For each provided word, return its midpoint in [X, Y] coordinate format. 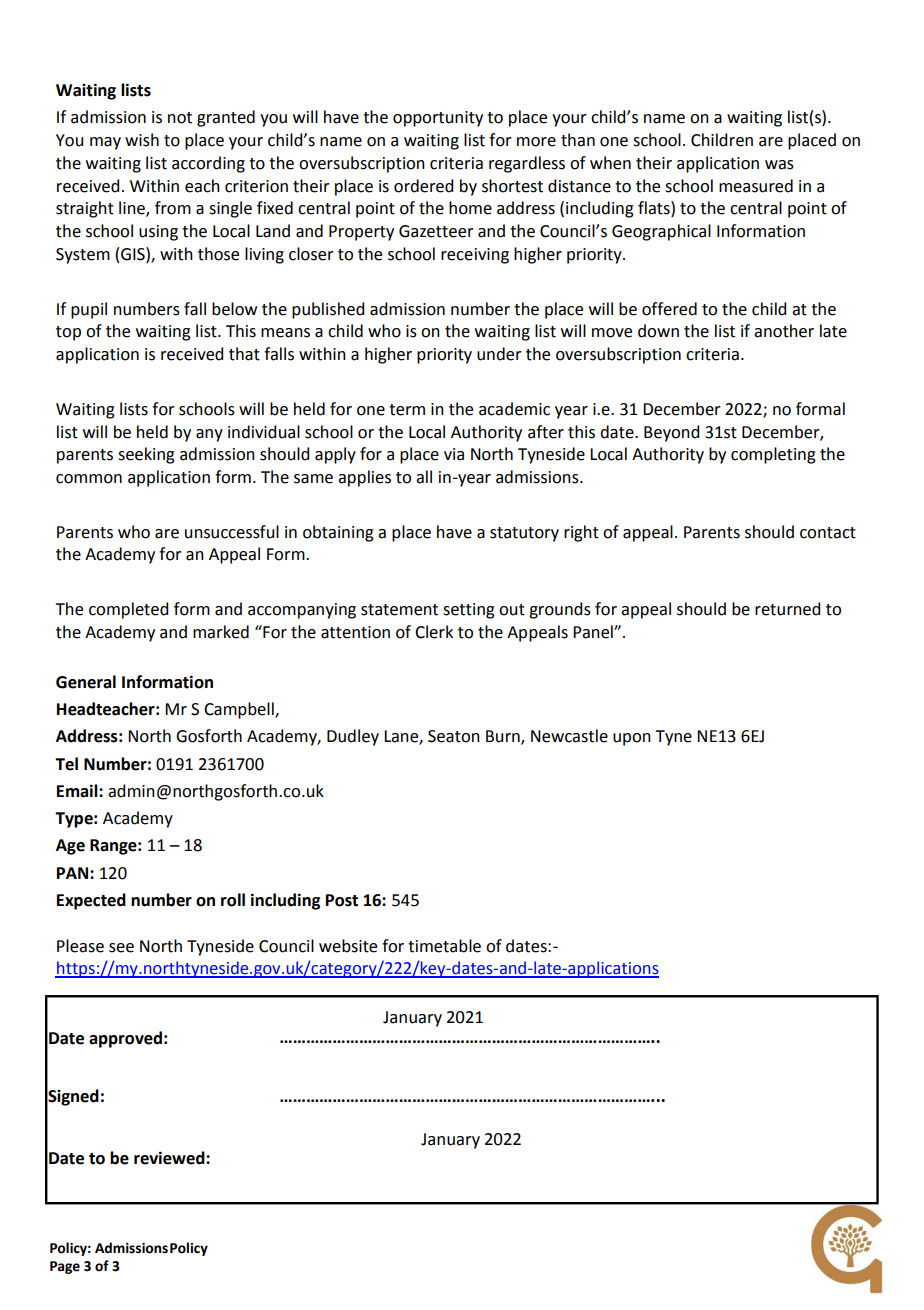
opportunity [438, 119]
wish [142, 140]
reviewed [170, 1158]
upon [632, 739]
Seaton [454, 736]
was [779, 165]
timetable [444, 946]
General [86, 682]
